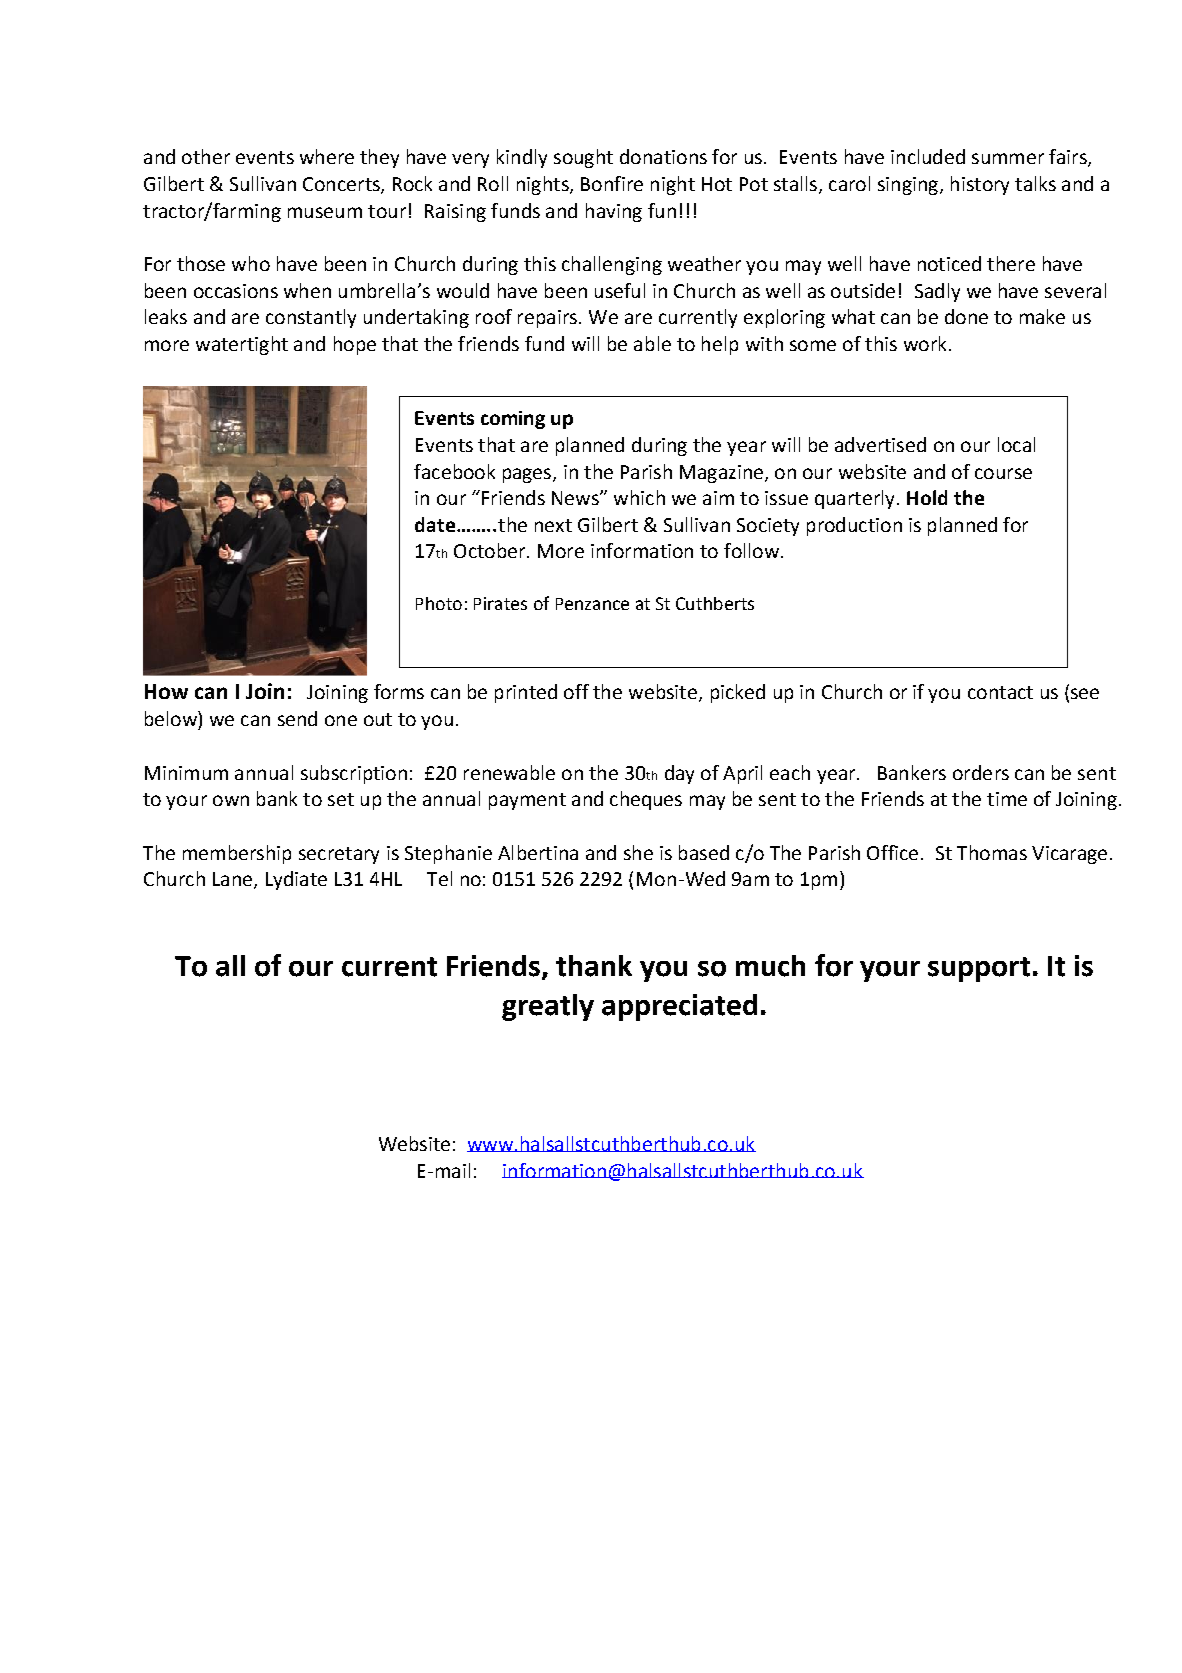 This screenshot has width=1182, height=1673. I want to click on thank, so click(594, 966).
